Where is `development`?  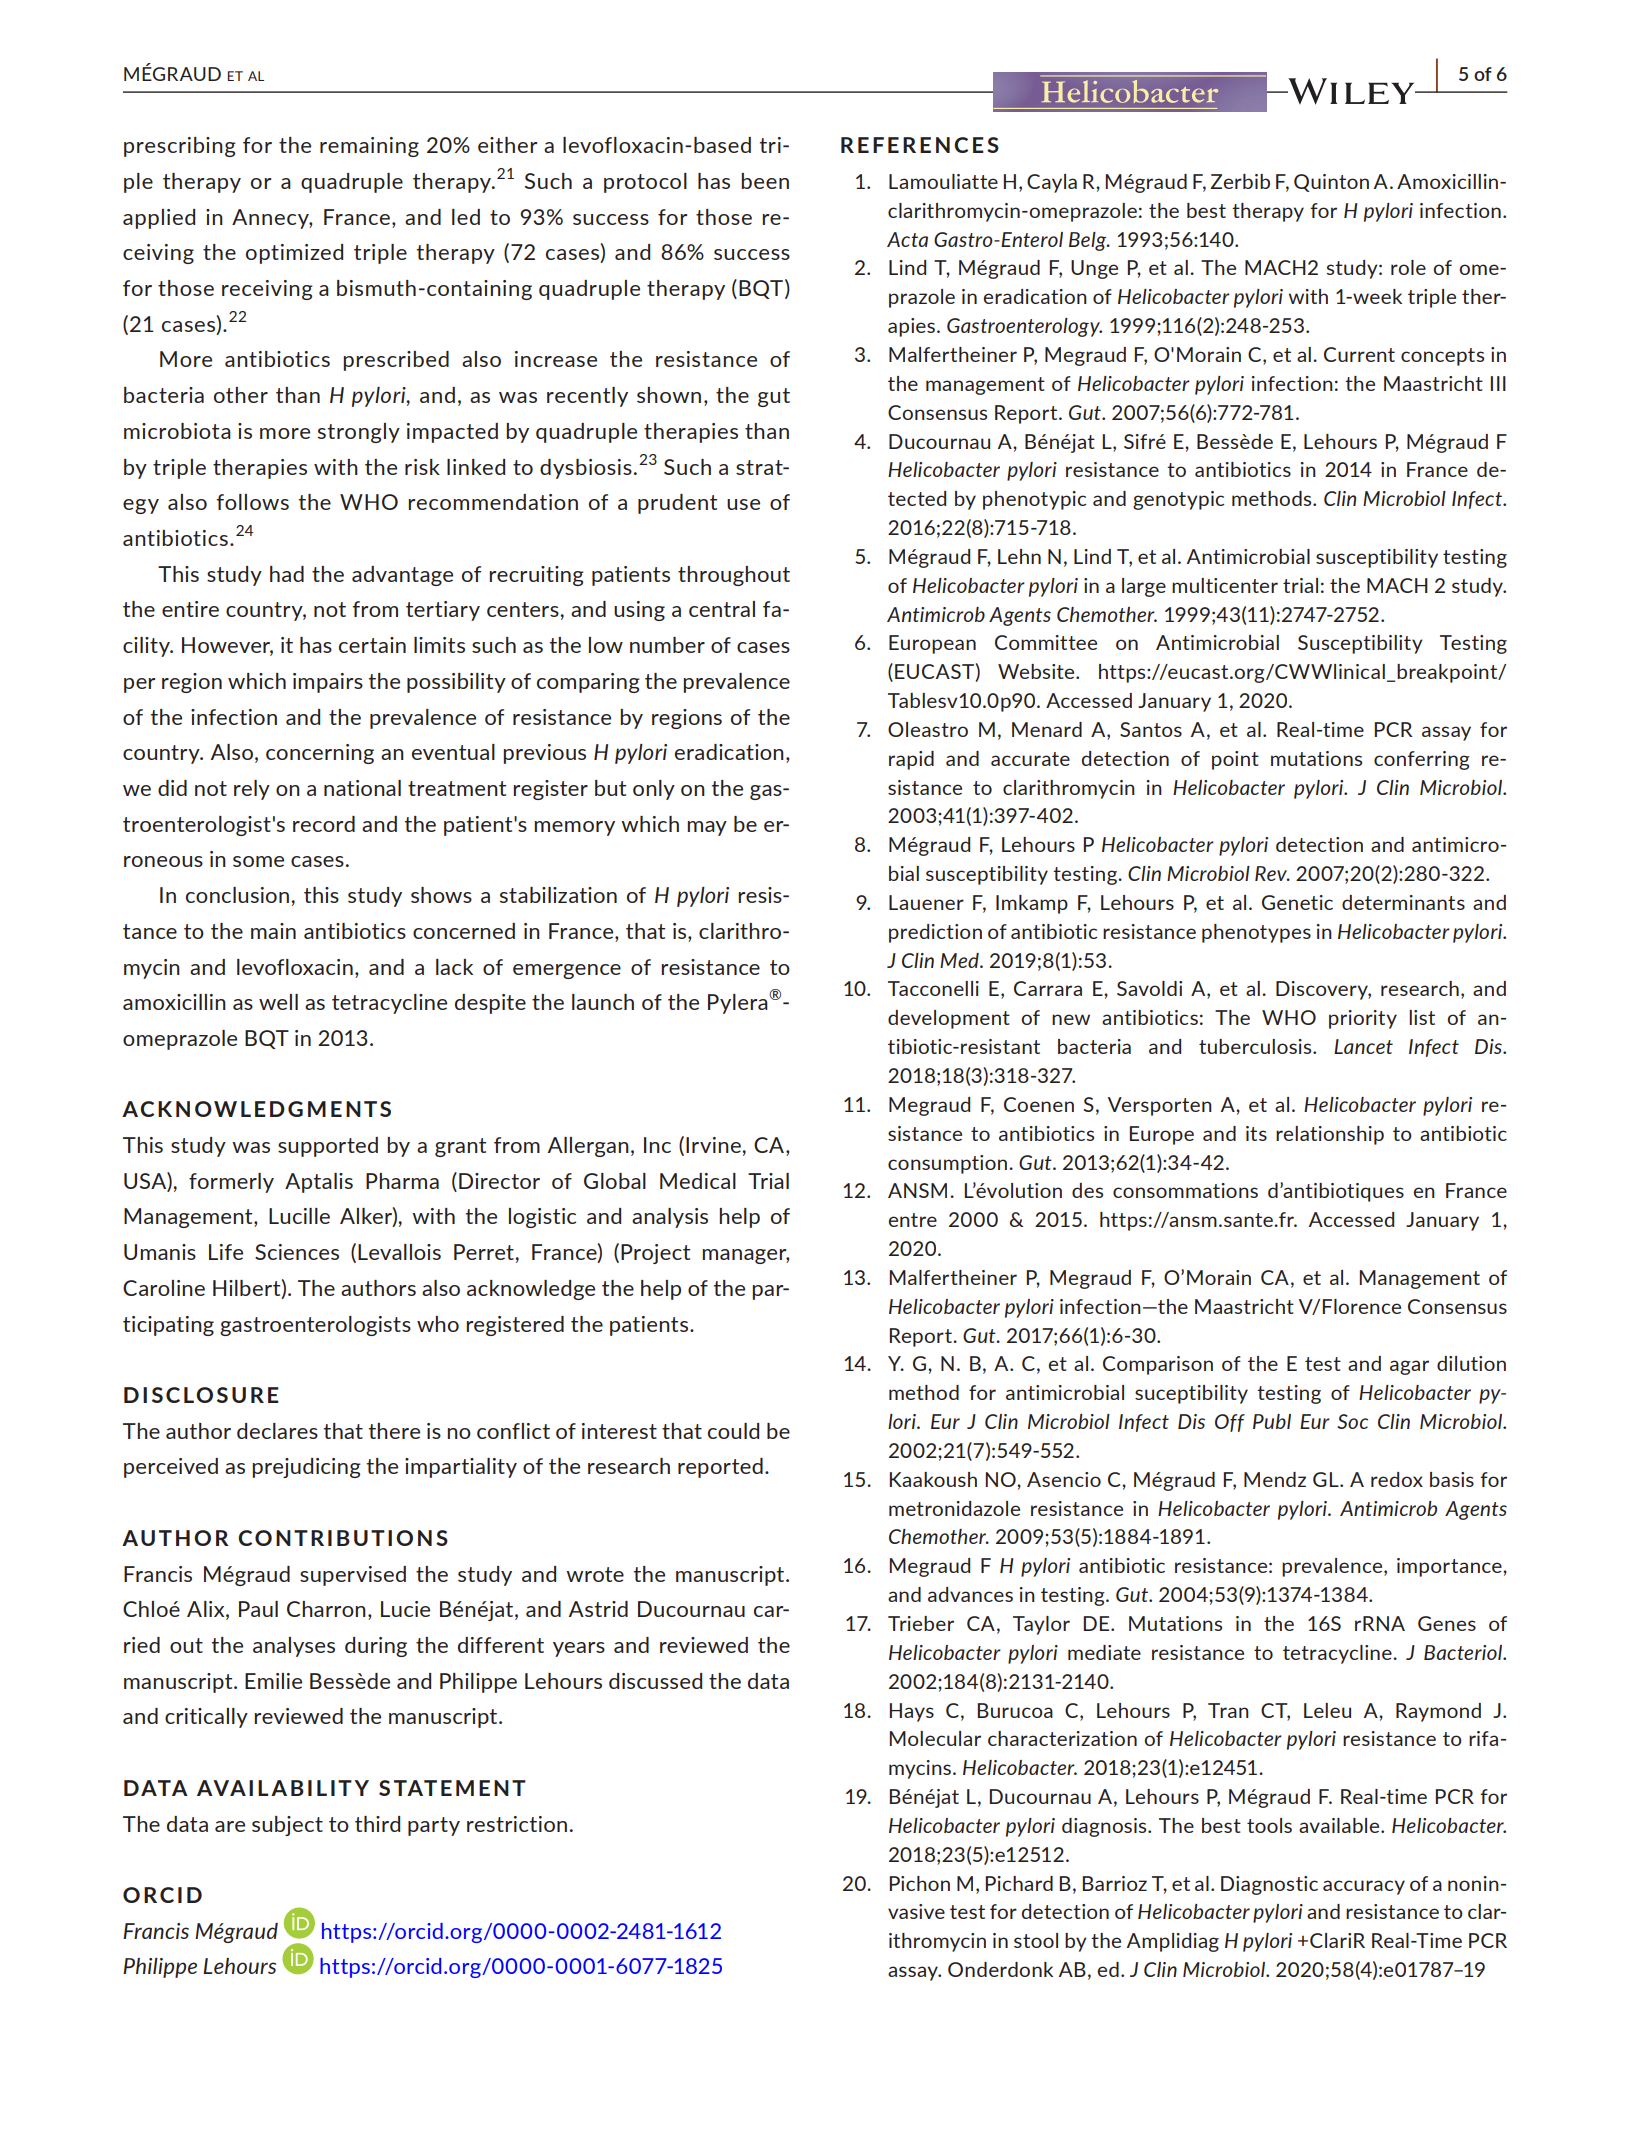 development is located at coordinates (949, 1019).
